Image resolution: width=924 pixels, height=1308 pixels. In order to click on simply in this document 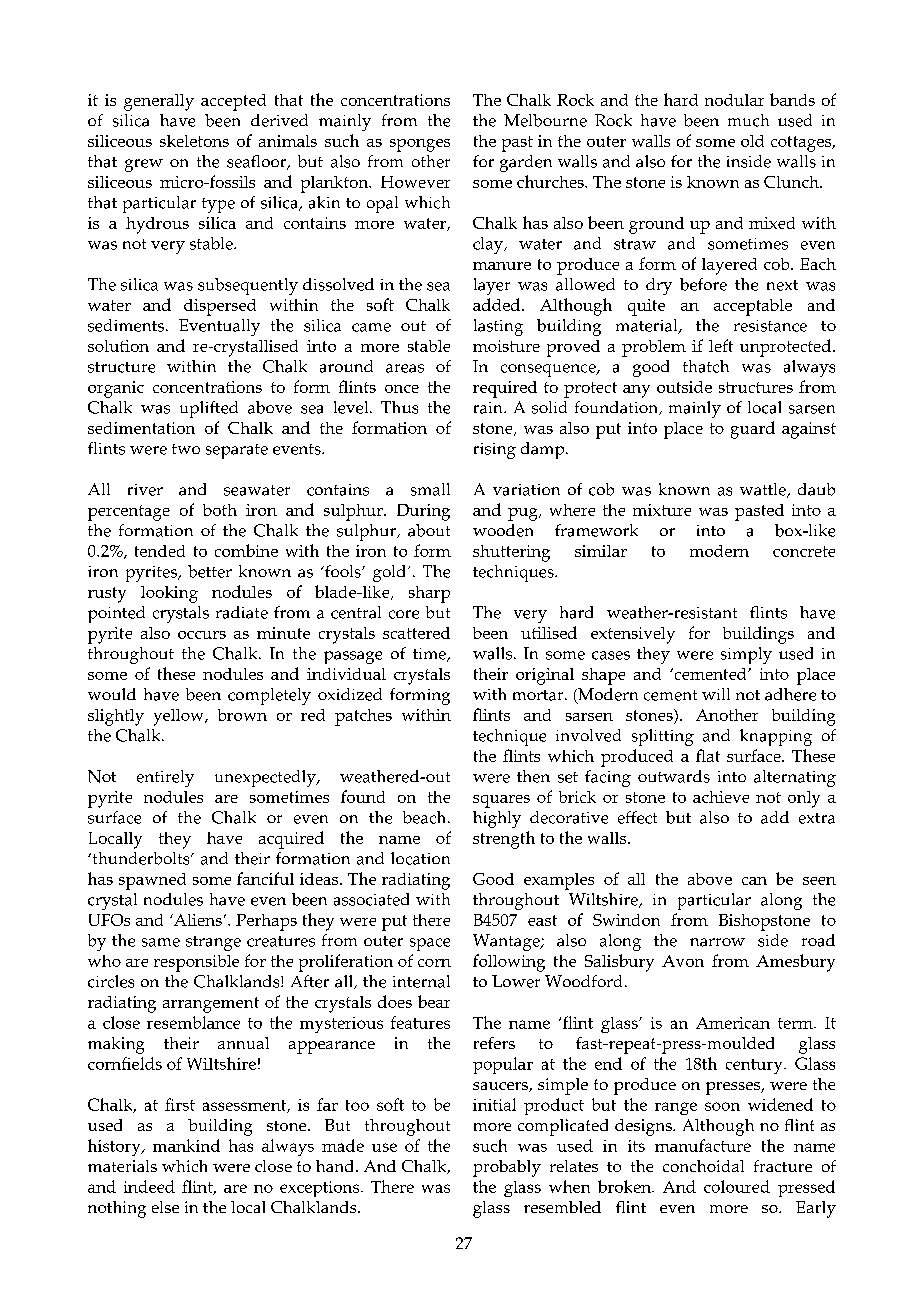, I will do `click(746, 655)`.
